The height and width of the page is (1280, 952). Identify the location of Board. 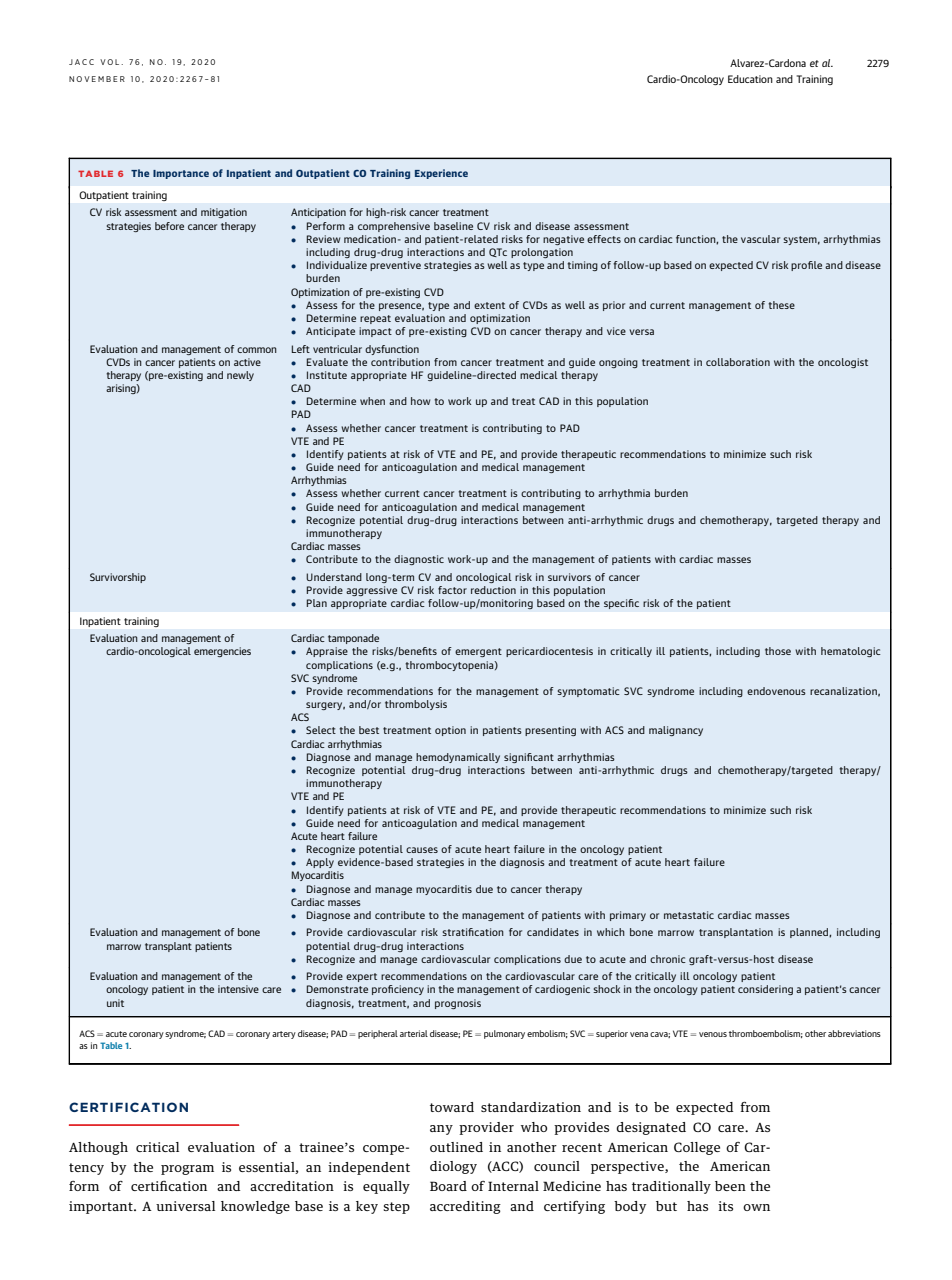
(448, 1186).
